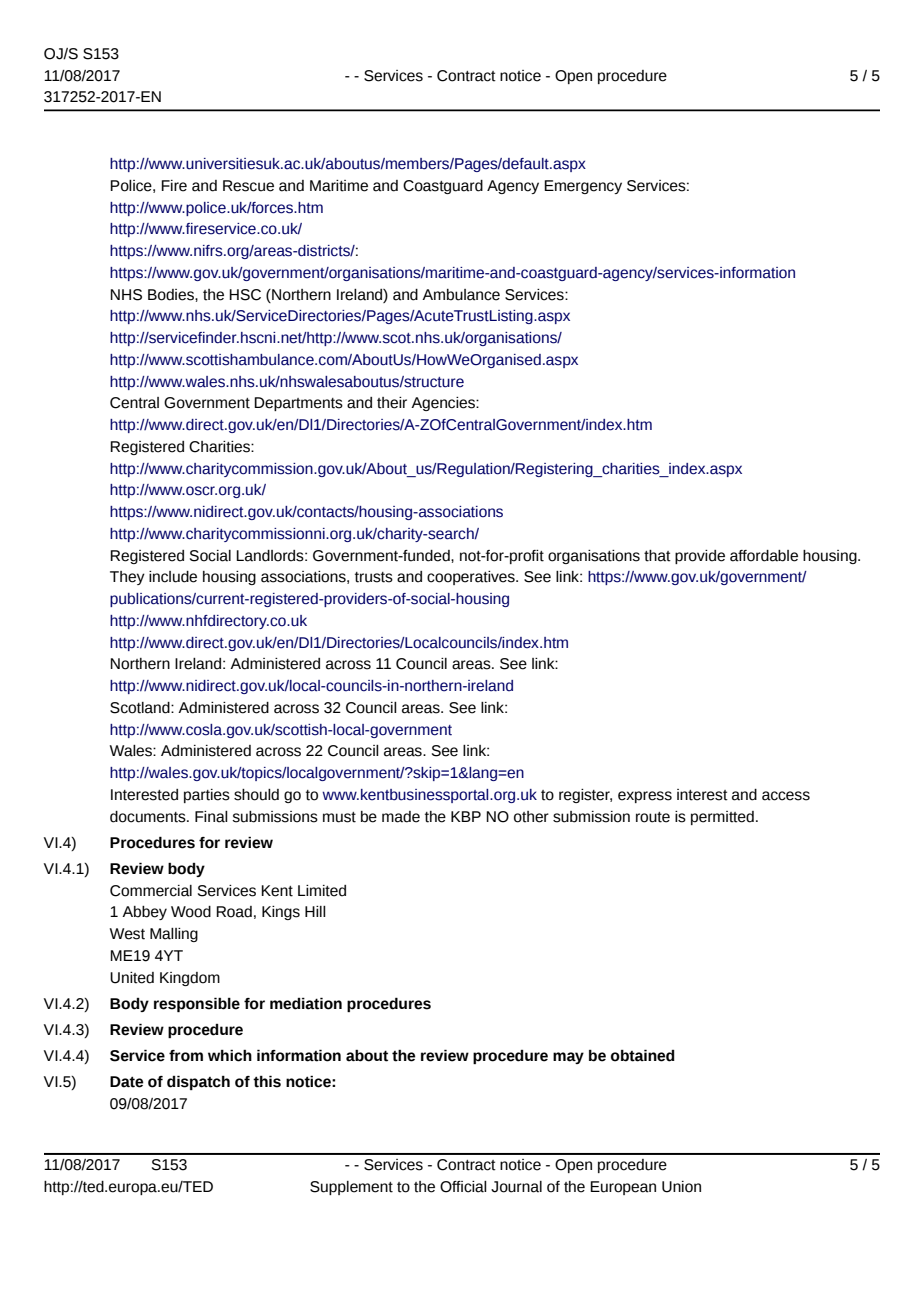 The width and height of the image is (924, 1308). Describe the element at coordinates (472, 578) in the image. I see `cooperatives` at that location.
